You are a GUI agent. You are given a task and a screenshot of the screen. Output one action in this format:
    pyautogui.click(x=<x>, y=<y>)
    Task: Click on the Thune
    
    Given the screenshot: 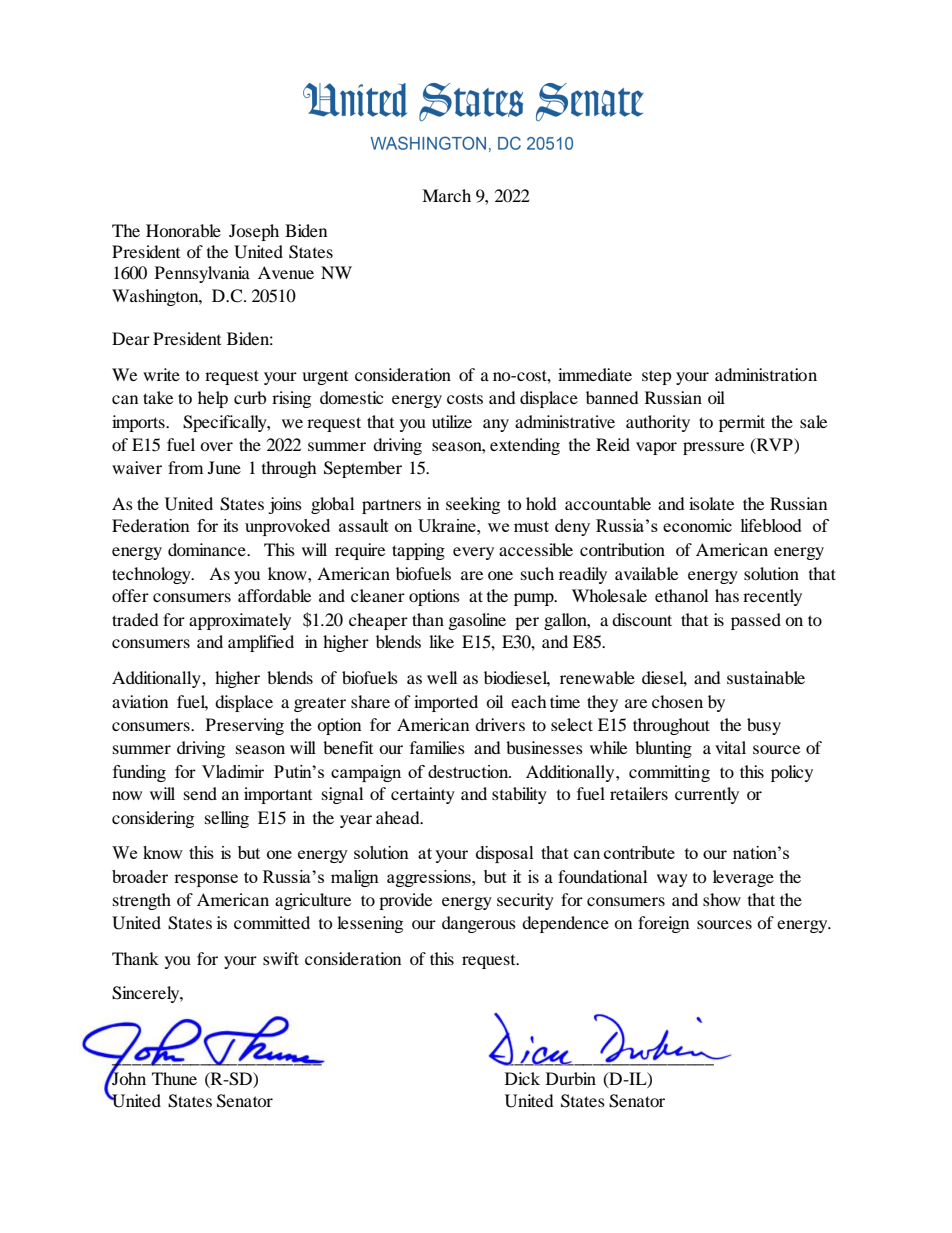 What is the action you would take?
    pyautogui.click(x=174, y=1078)
